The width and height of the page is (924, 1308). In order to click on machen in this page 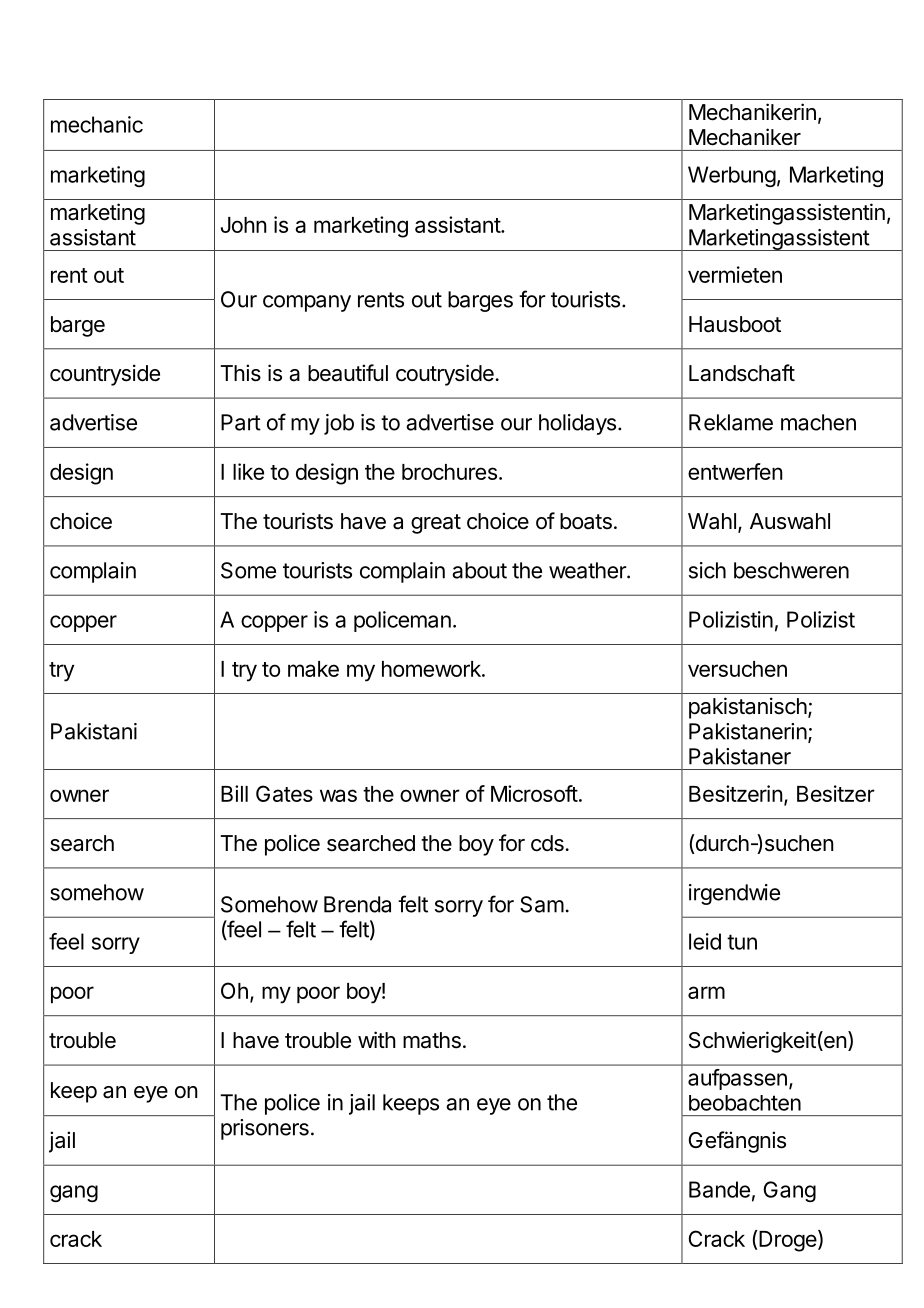, I will do `click(818, 422)`.
